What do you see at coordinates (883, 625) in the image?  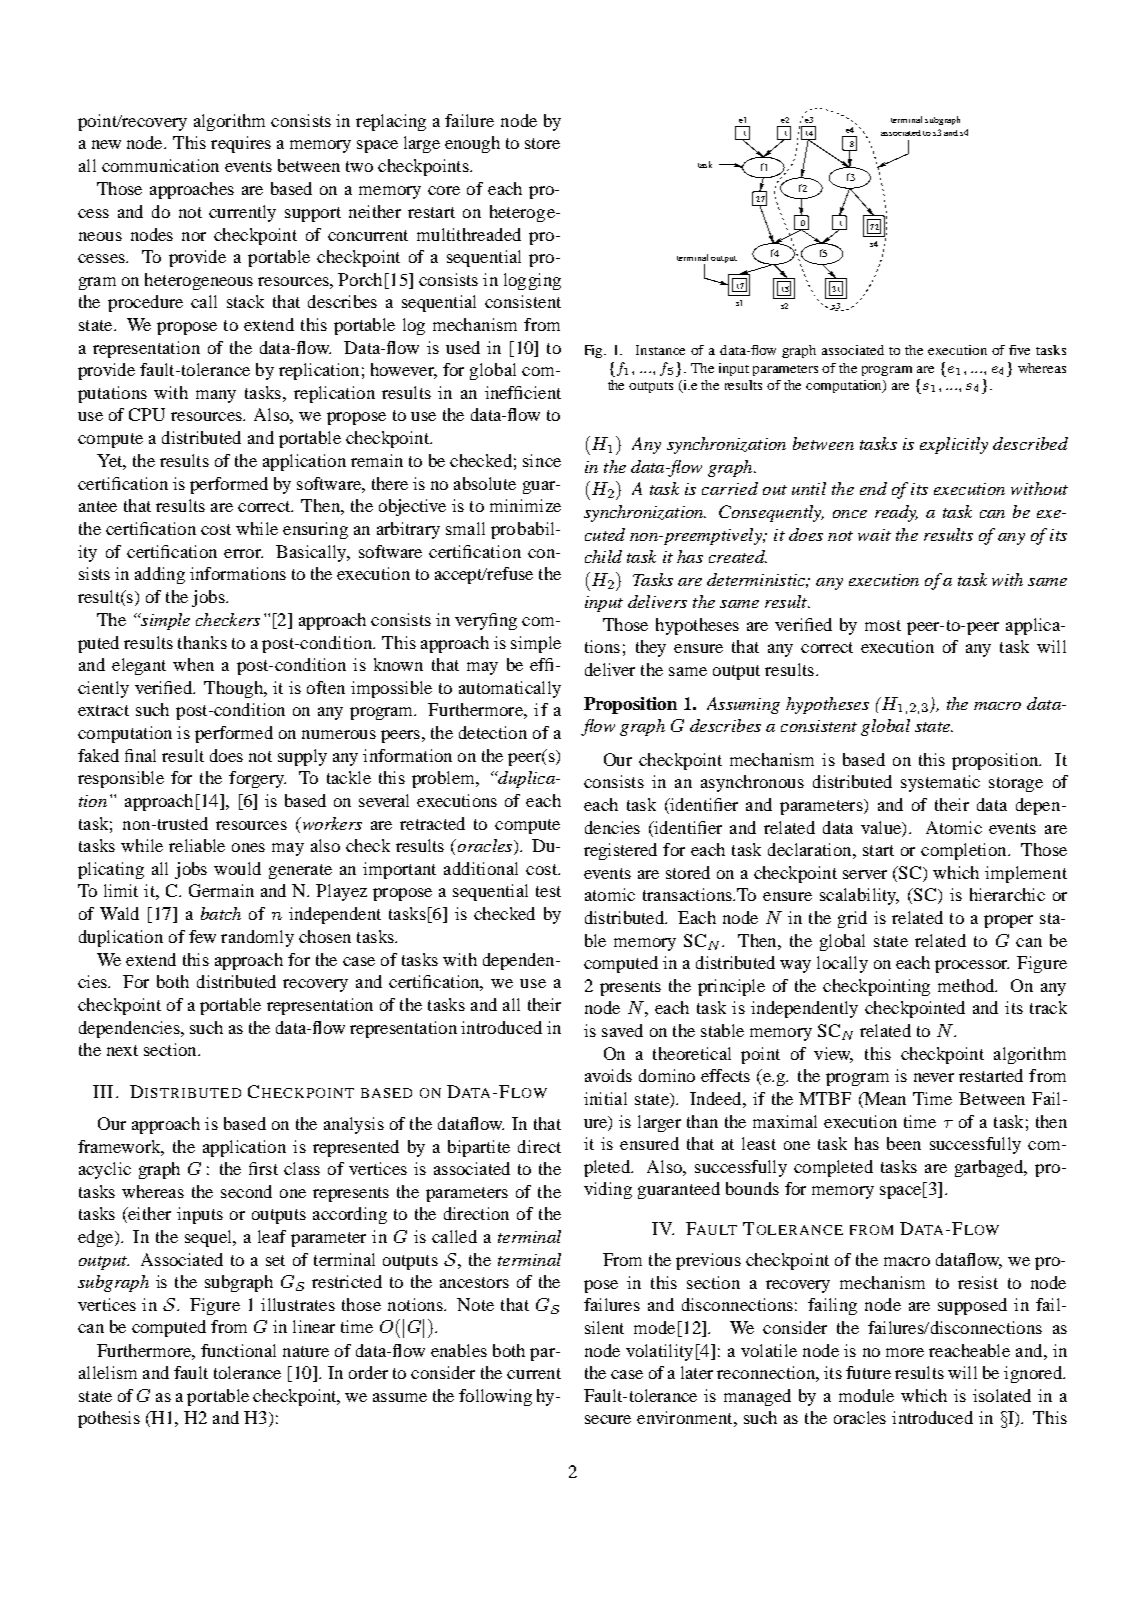 I see `most` at bounding box center [883, 625].
